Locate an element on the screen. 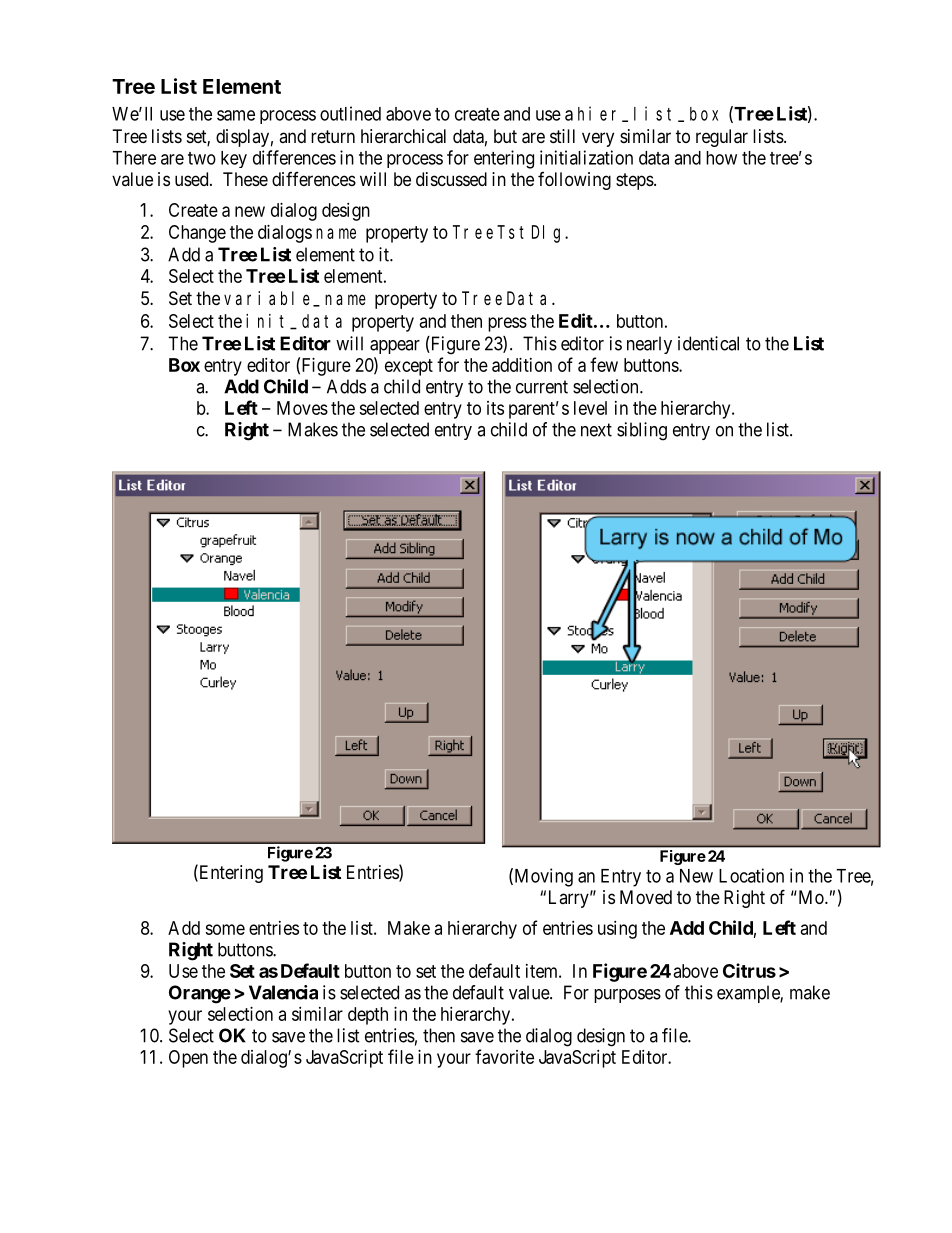 This screenshot has height=1233, width=952. some is located at coordinates (225, 929).
